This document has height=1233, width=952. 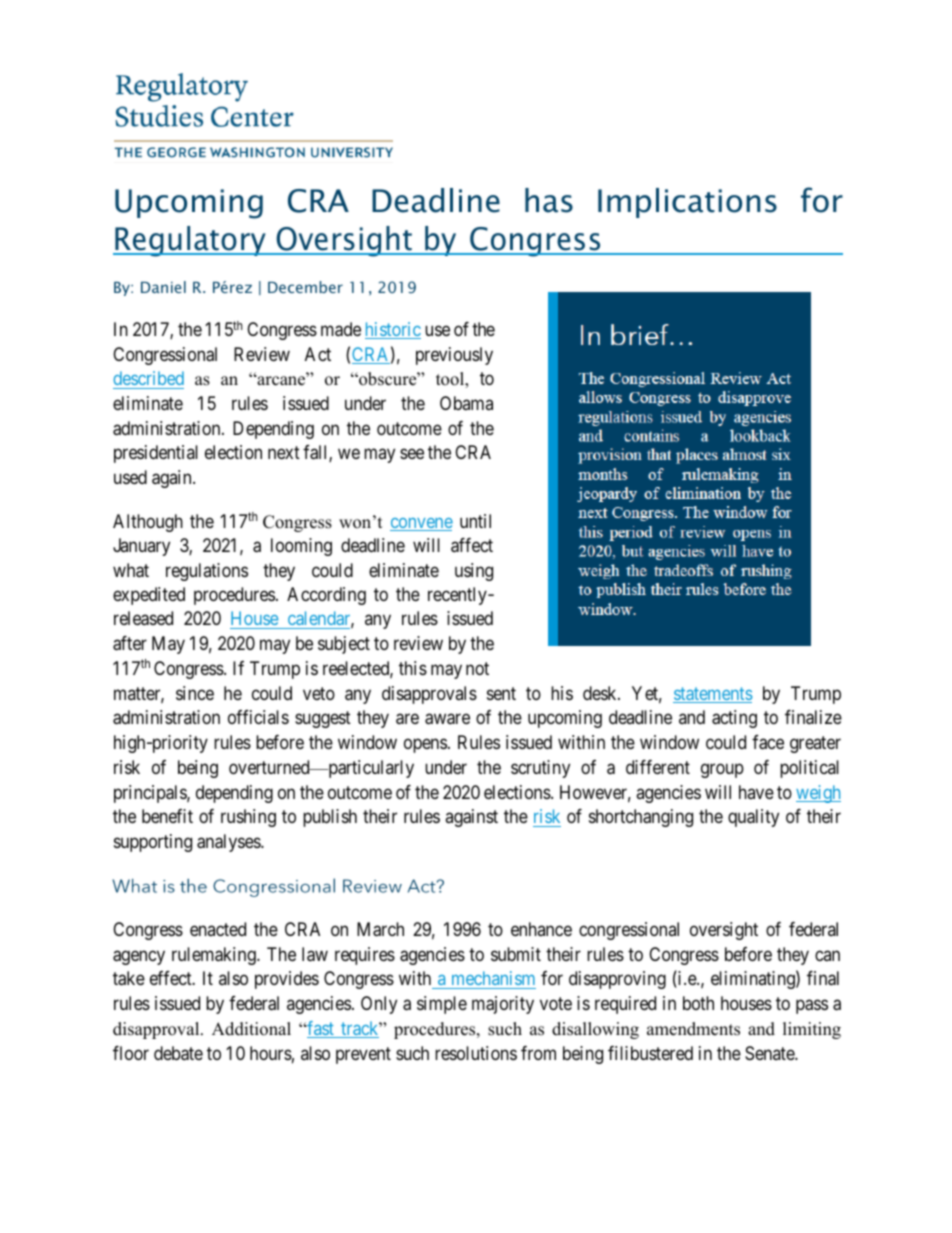 I want to click on not, so click(x=477, y=668).
